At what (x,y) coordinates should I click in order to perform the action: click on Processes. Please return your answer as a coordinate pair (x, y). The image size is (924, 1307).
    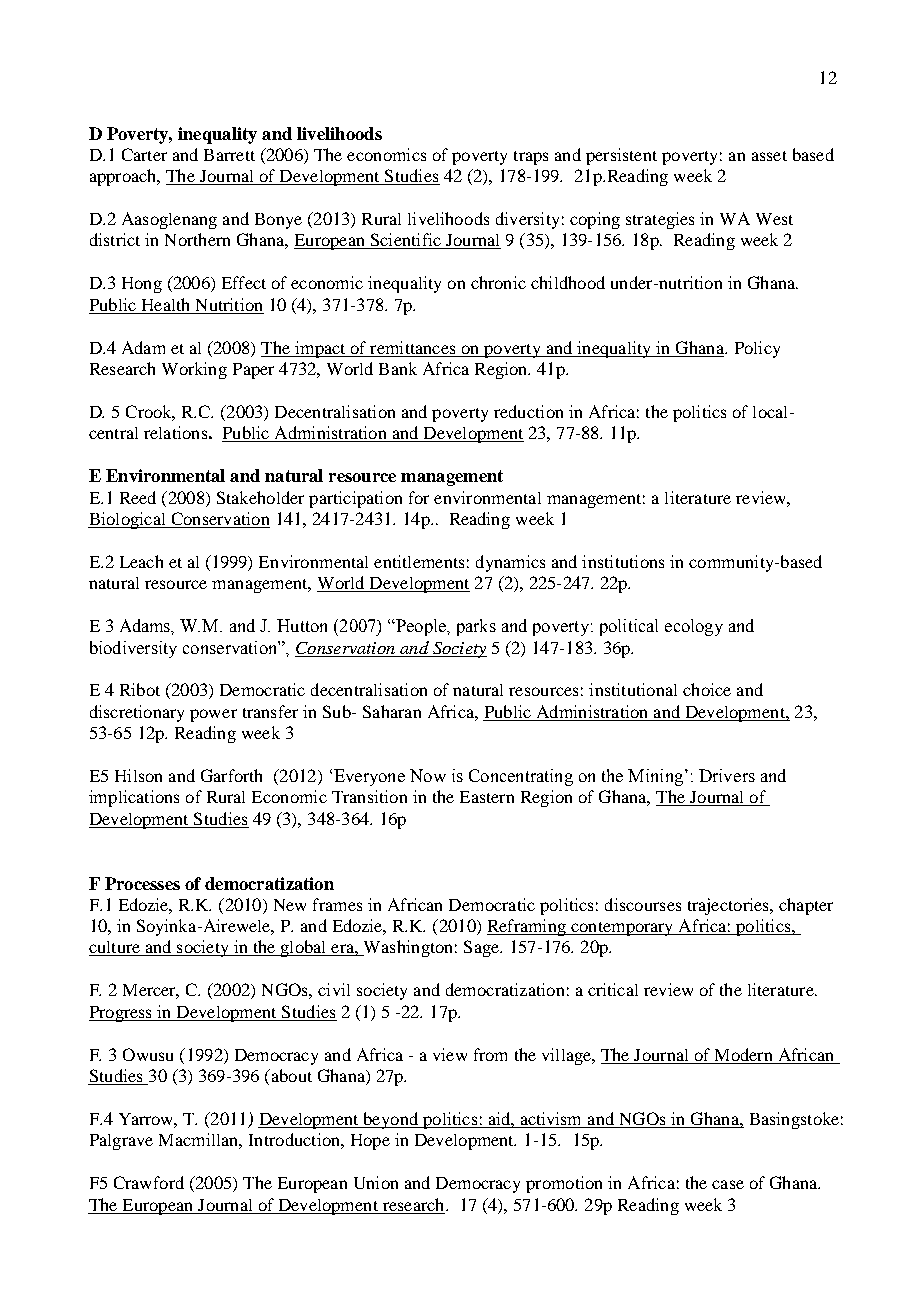
    Looking at the image, I should click on (142, 883).
